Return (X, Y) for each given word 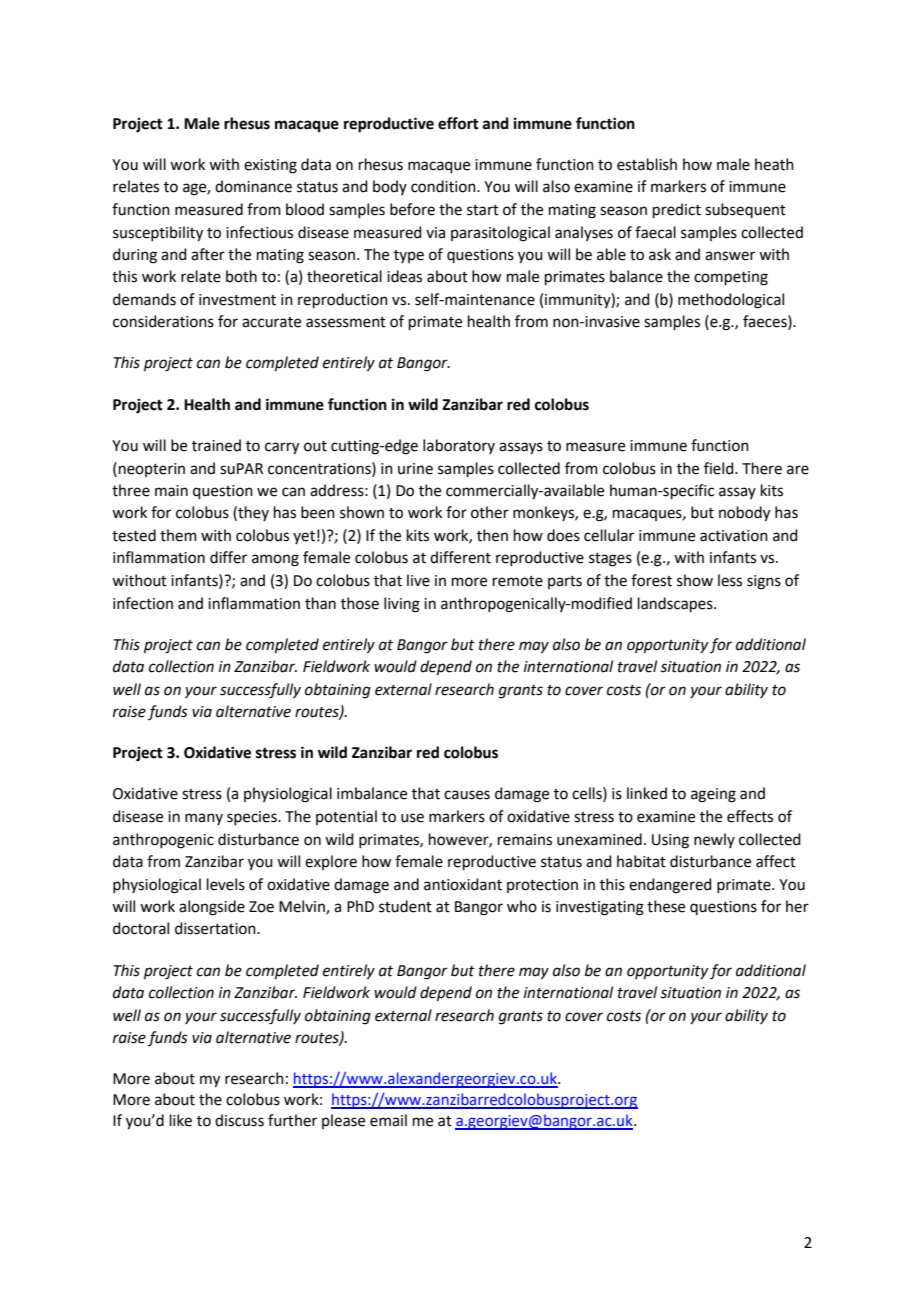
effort (458, 123)
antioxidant (463, 884)
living (402, 605)
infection (143, 603)
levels (226, 884)
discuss (239, 1120)
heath (774, 164)
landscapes (676, 604)
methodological (731, 301)
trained (216, 445)
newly (714, 840)
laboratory (459, 446)
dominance (253, 186)
